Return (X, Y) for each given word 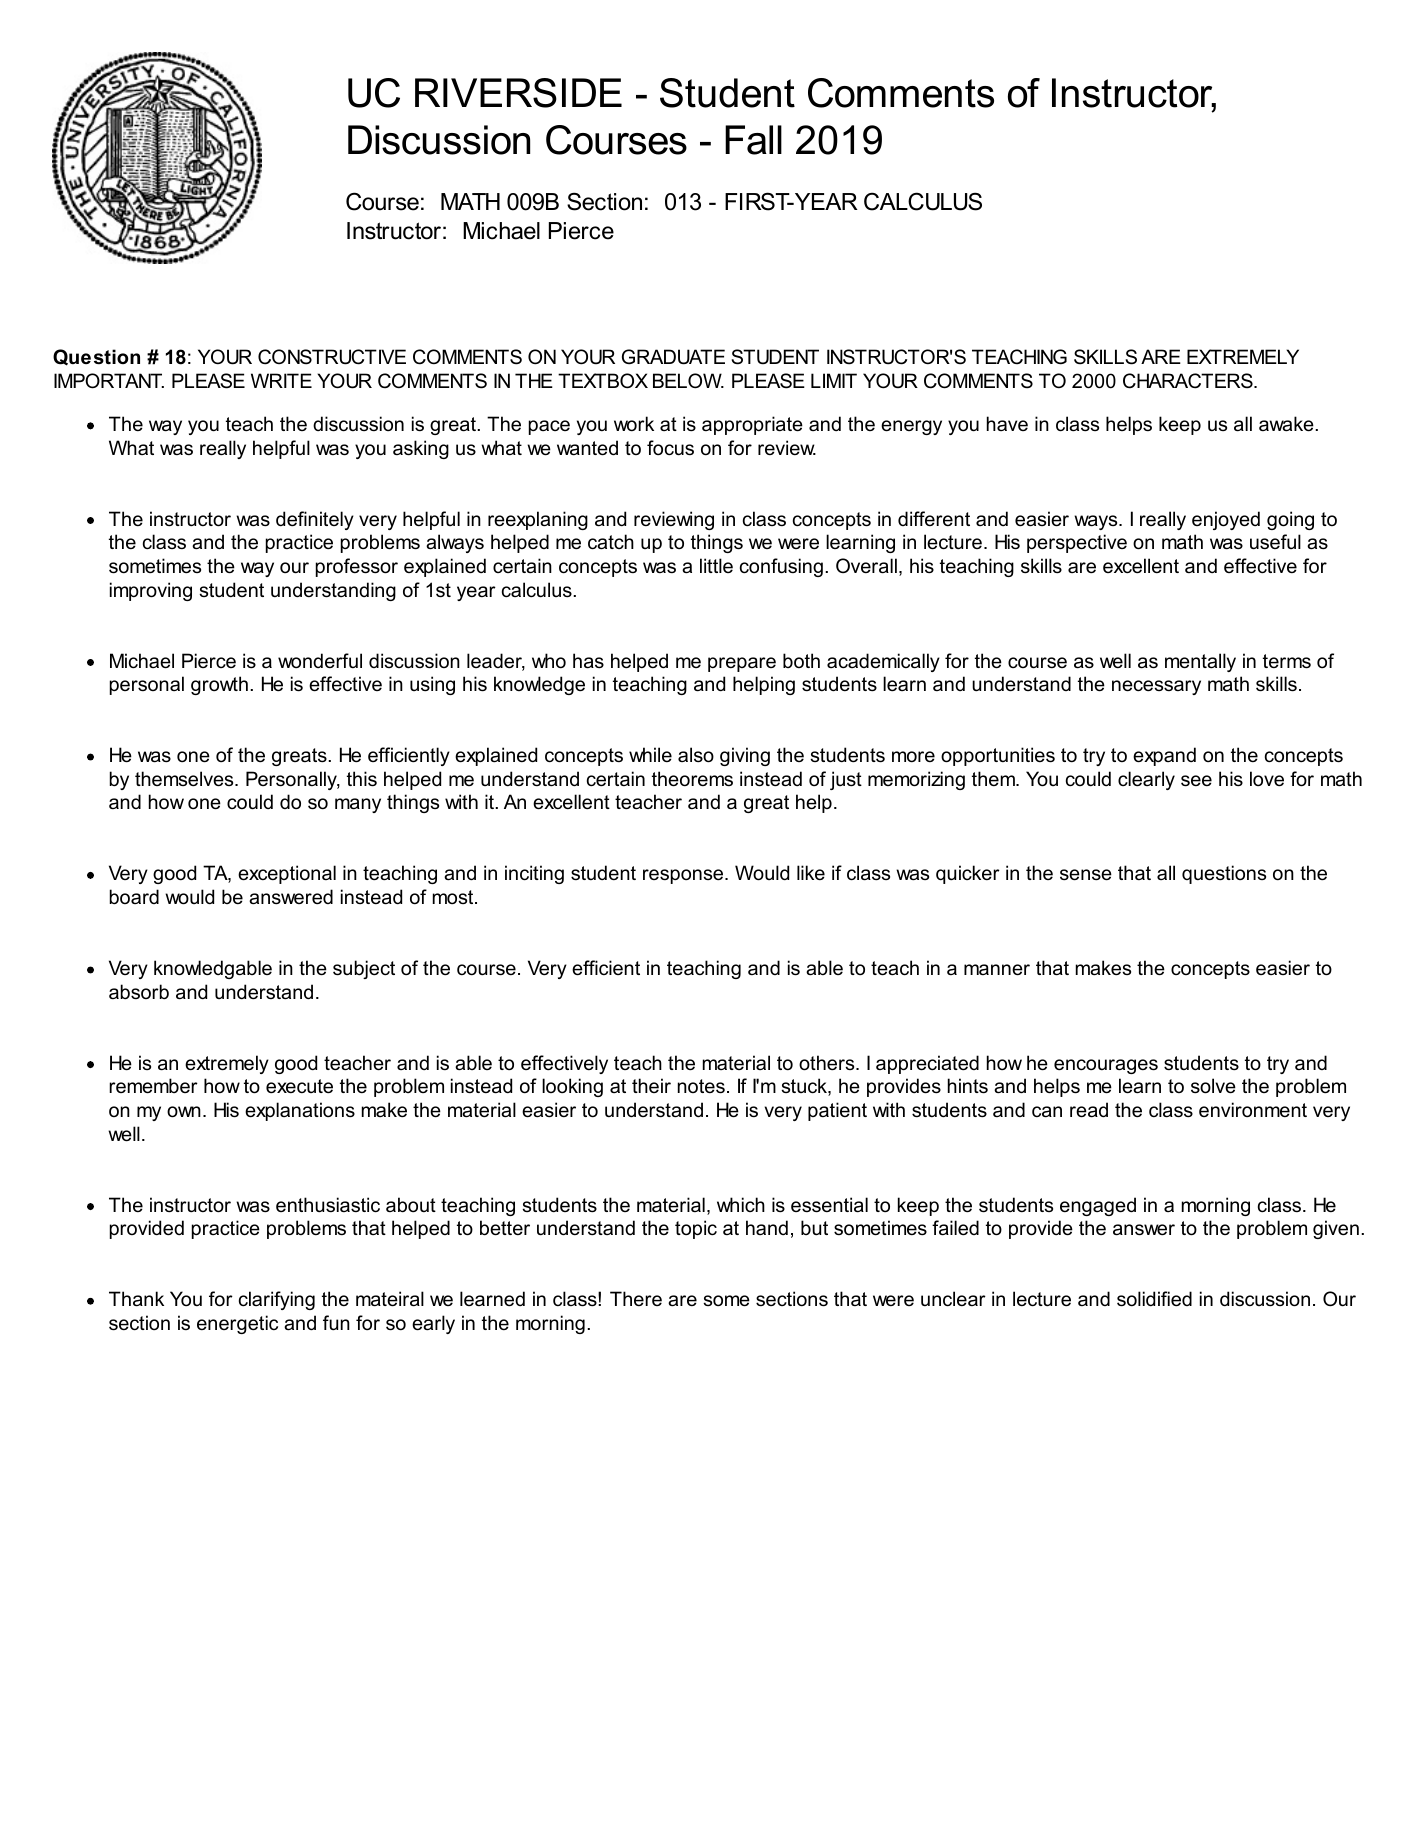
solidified (1154, 1299)
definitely (315, 520)
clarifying (277, 1300)
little (716, 565)
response (683, 876)
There (636, 1298)
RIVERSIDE (518, 93)
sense (1086, 875)
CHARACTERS (1189, 381)
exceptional (287, 874)
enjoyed (1226, 520)
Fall (753, 140)
